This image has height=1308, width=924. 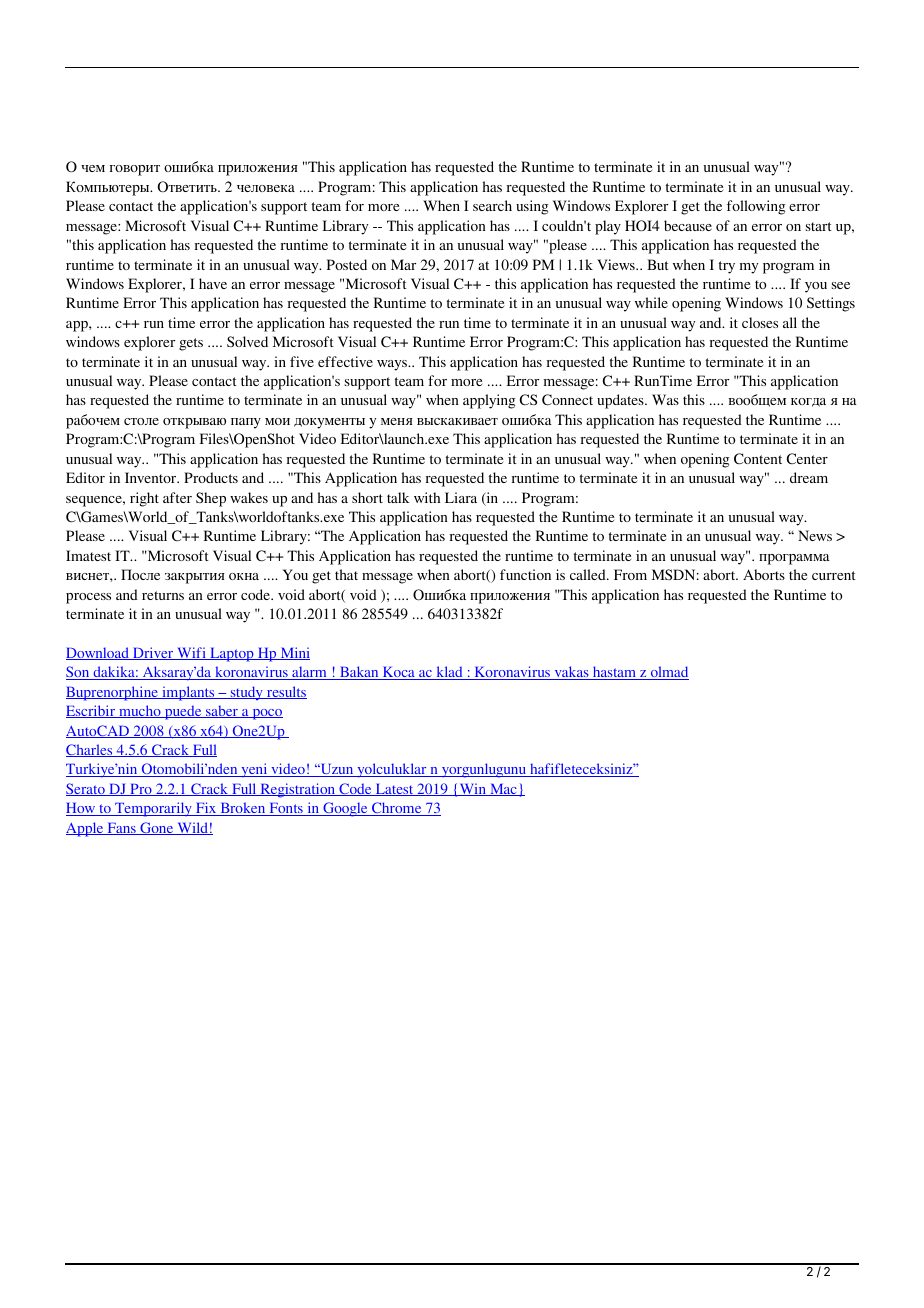 I want to click on Temporarily, so click(x=153, y=809).
